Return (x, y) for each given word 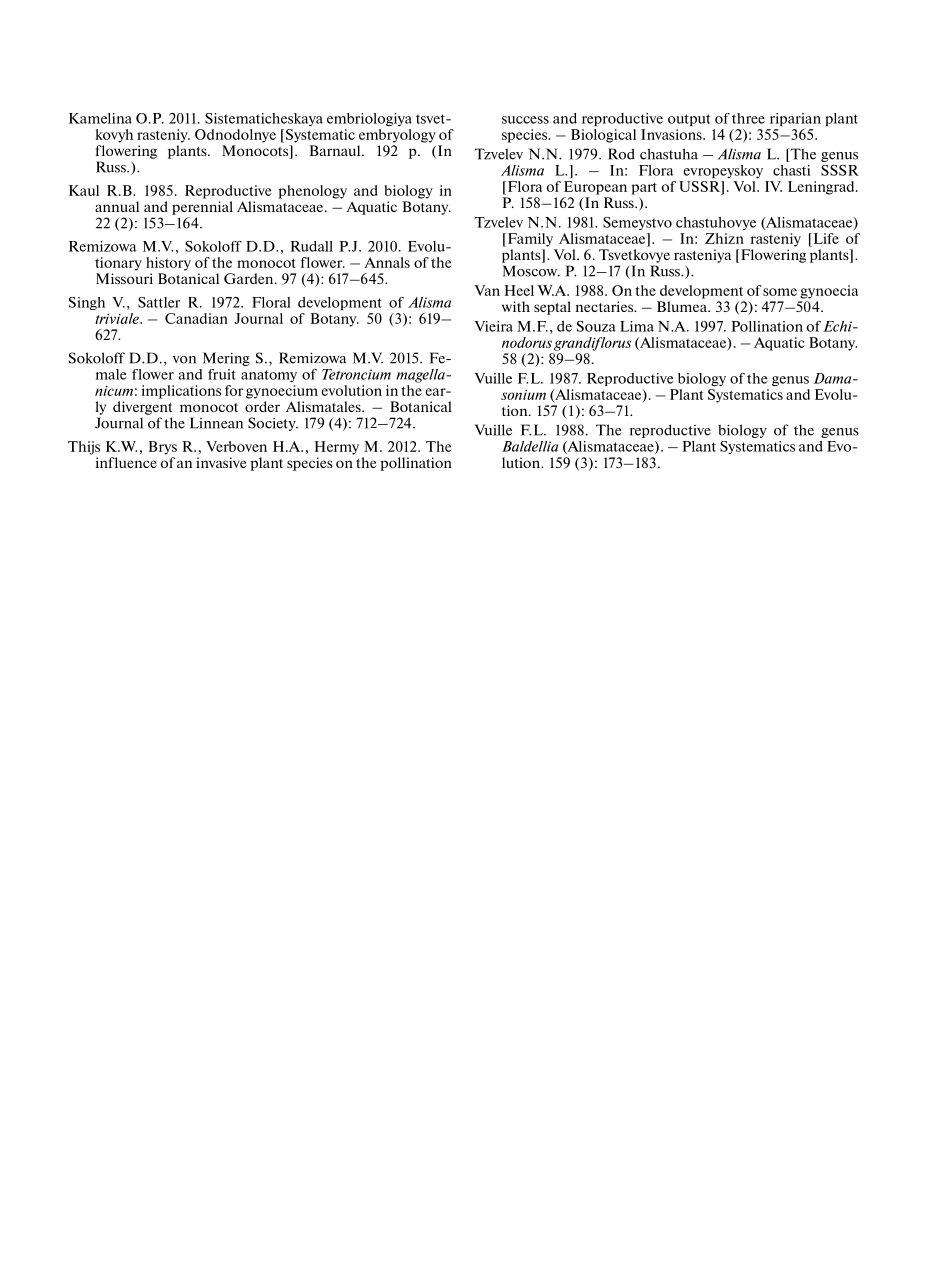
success (525, 120)
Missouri (124, 278)
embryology (397, 136)
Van (487, 290)
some (780, 292)
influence (126, 462)
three (748, 118)
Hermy (337, 448)
